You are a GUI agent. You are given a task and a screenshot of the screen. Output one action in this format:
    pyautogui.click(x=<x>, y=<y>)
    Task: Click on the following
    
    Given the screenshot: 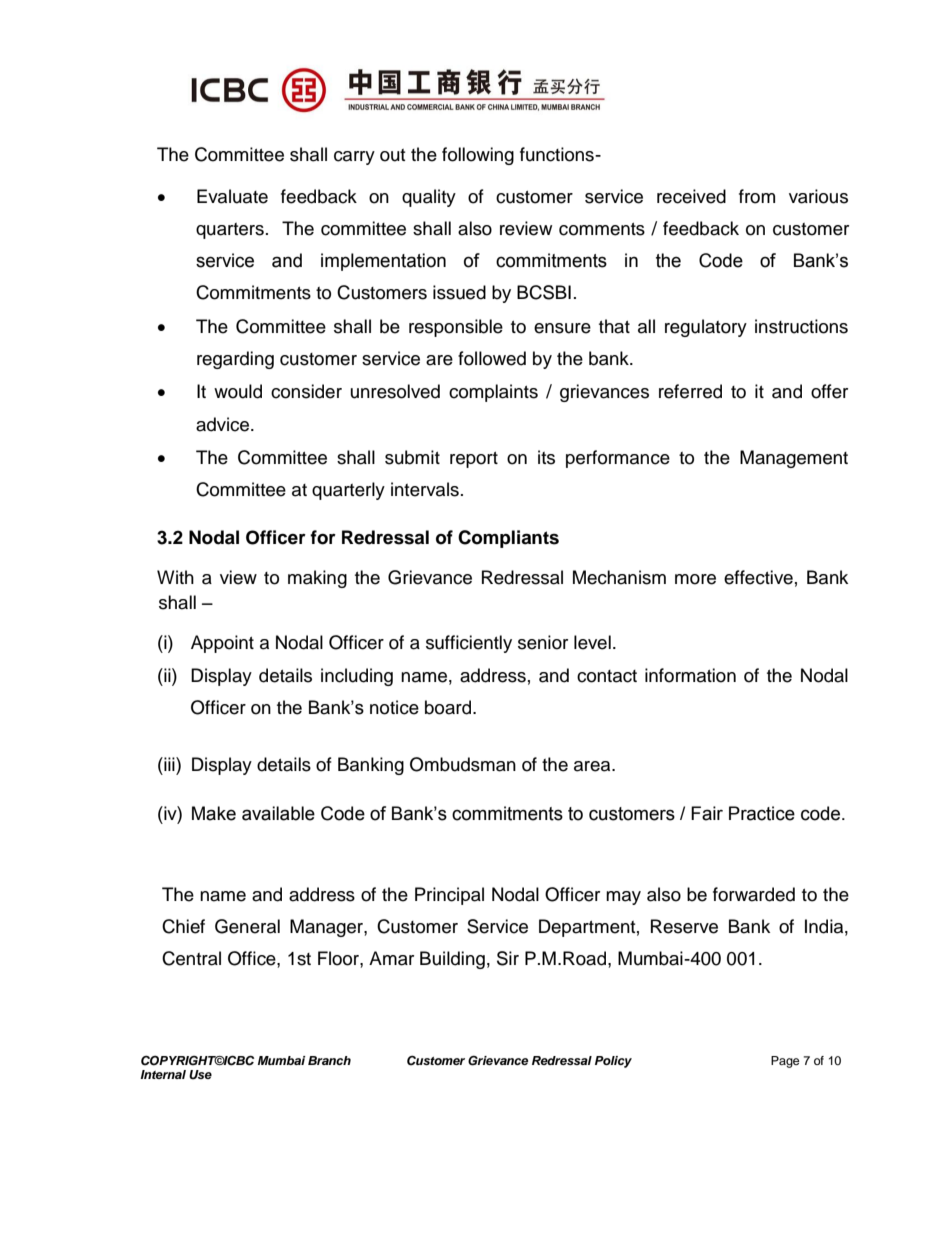 What is the action you would take?
    pyautogui.click(x=478, y=156)
